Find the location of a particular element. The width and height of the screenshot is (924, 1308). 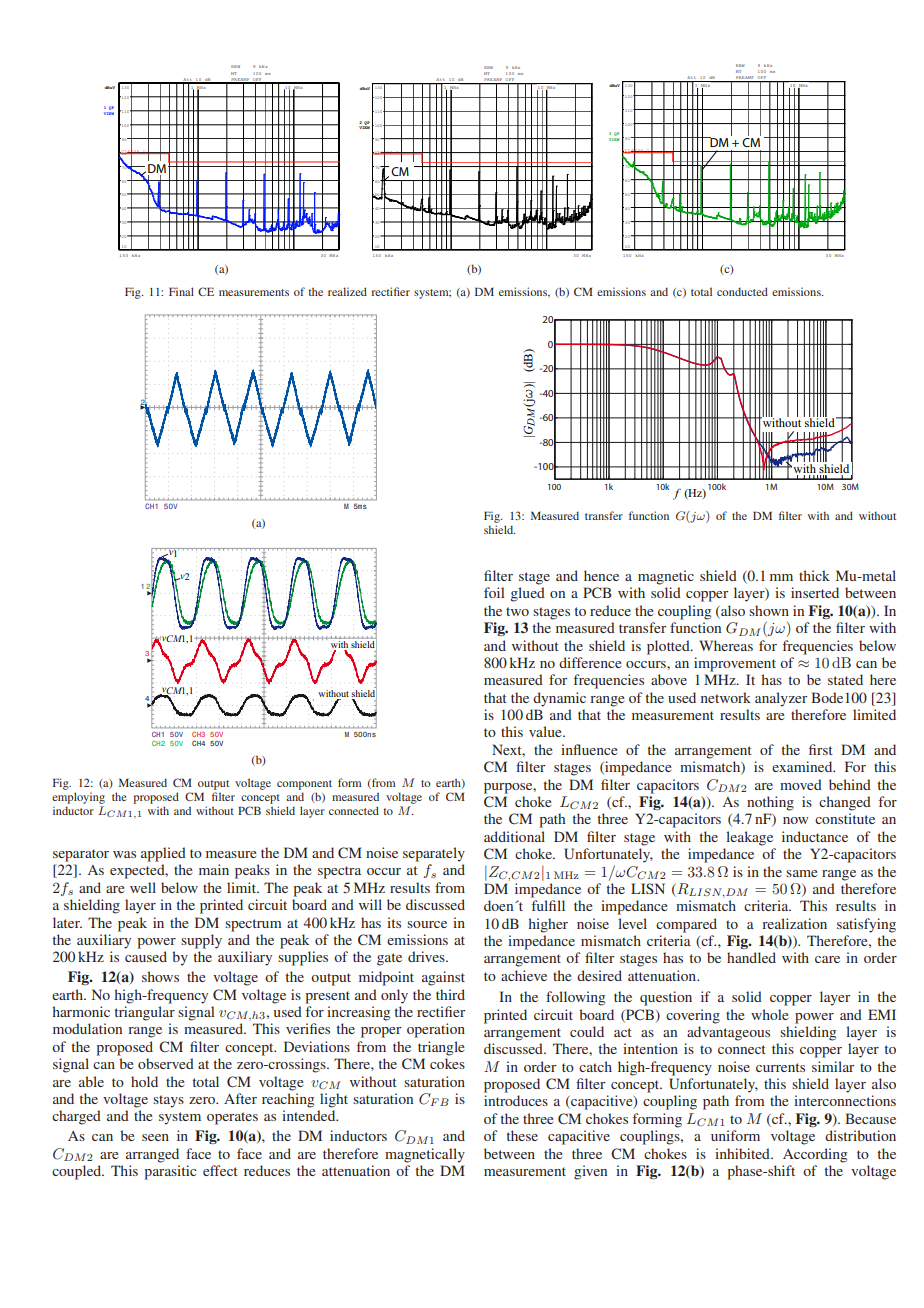

foil is located at coordinates (494, 592).
